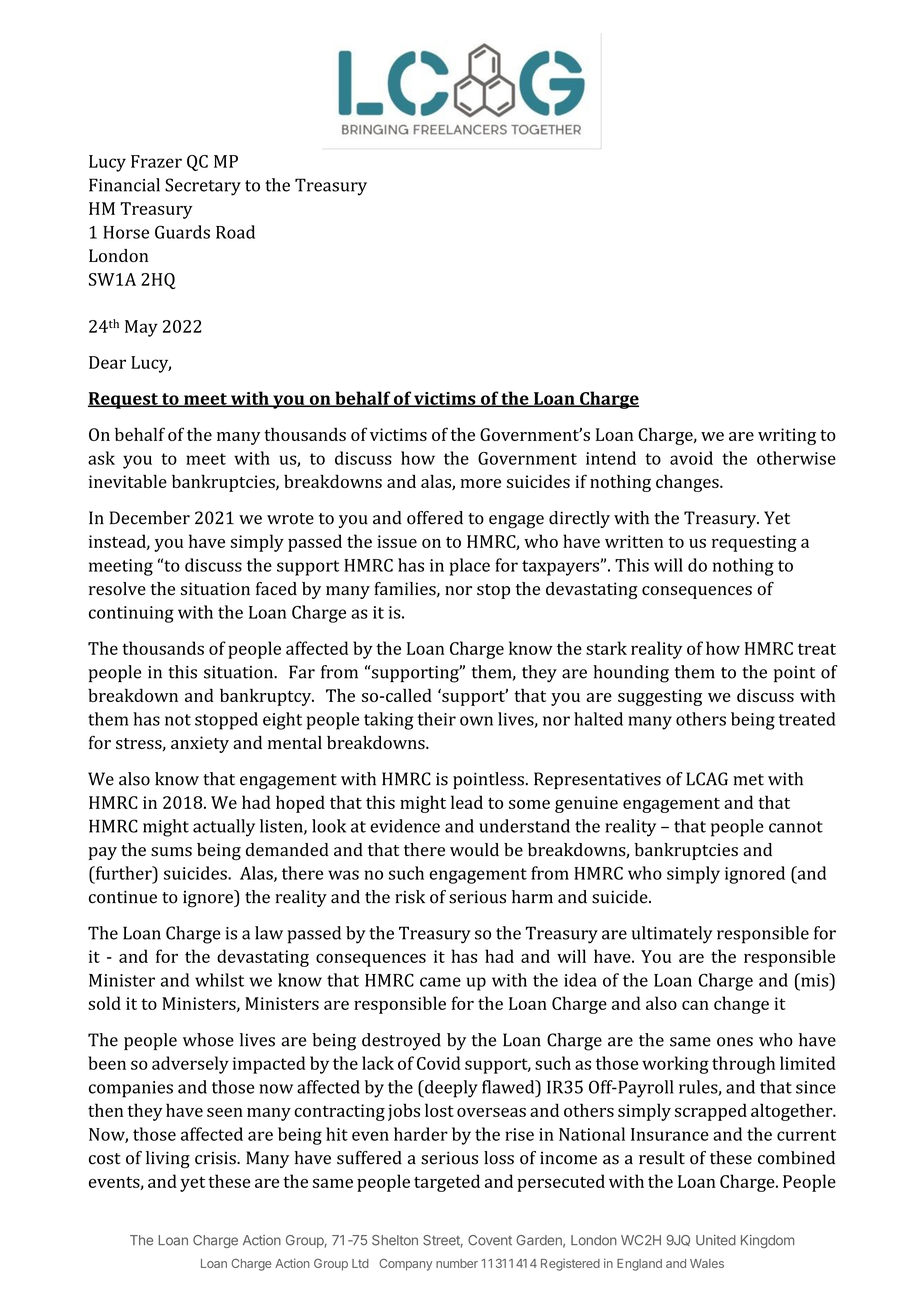 This screenshot has width=924, height=1309. I want to click on living, so click(168, 1160).
